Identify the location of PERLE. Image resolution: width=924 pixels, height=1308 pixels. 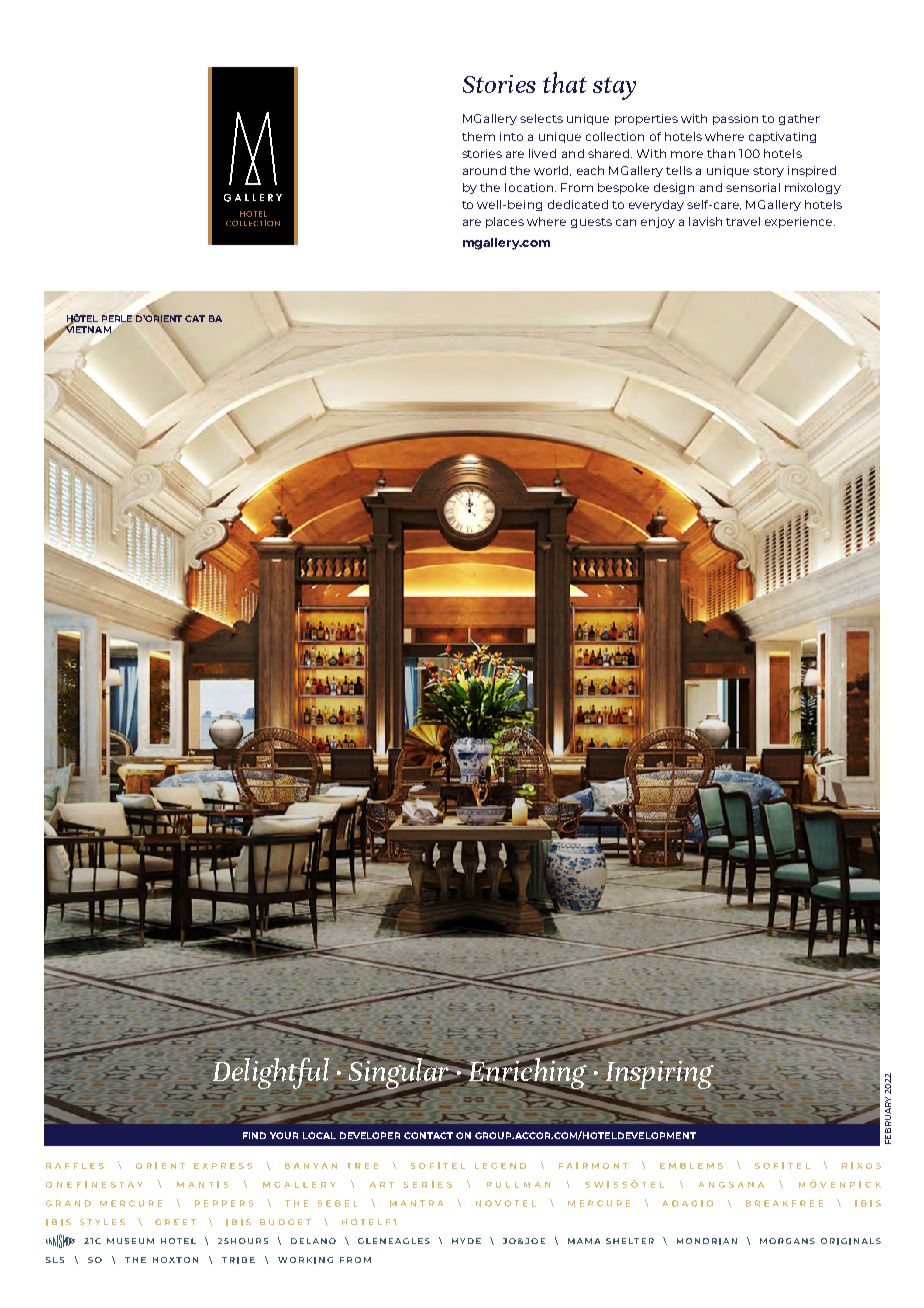
(117, 318).
